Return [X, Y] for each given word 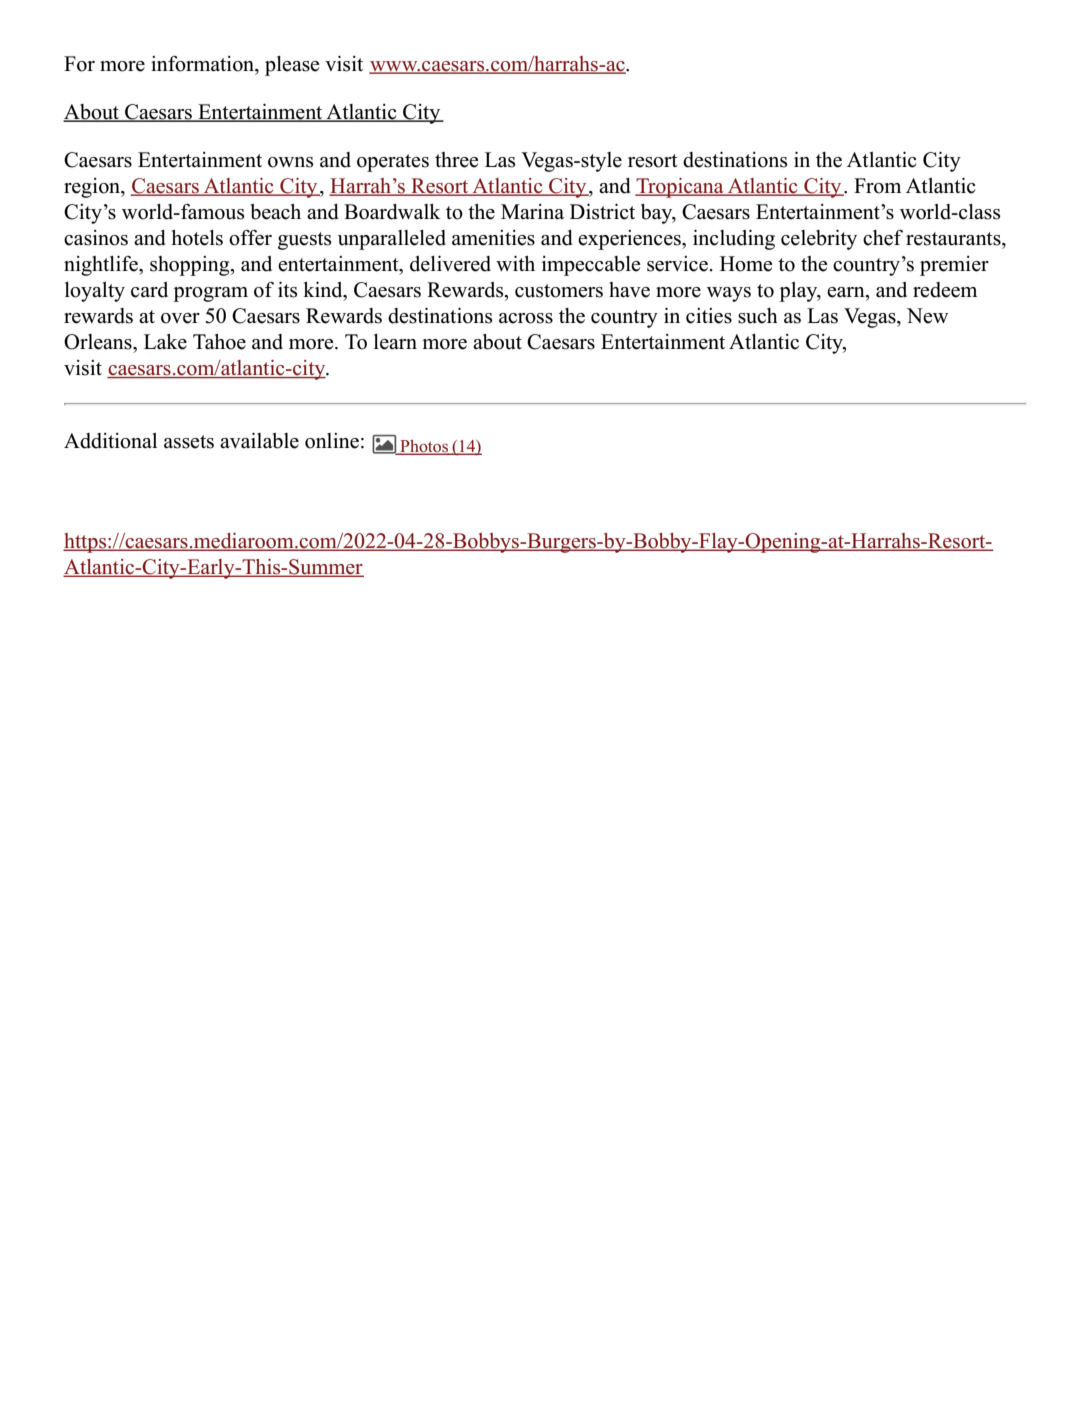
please [292, 66]
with [515, 263]
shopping [191, 266]
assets [189, 442]
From [877, 186]
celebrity [819, 240]
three [456, 160]
